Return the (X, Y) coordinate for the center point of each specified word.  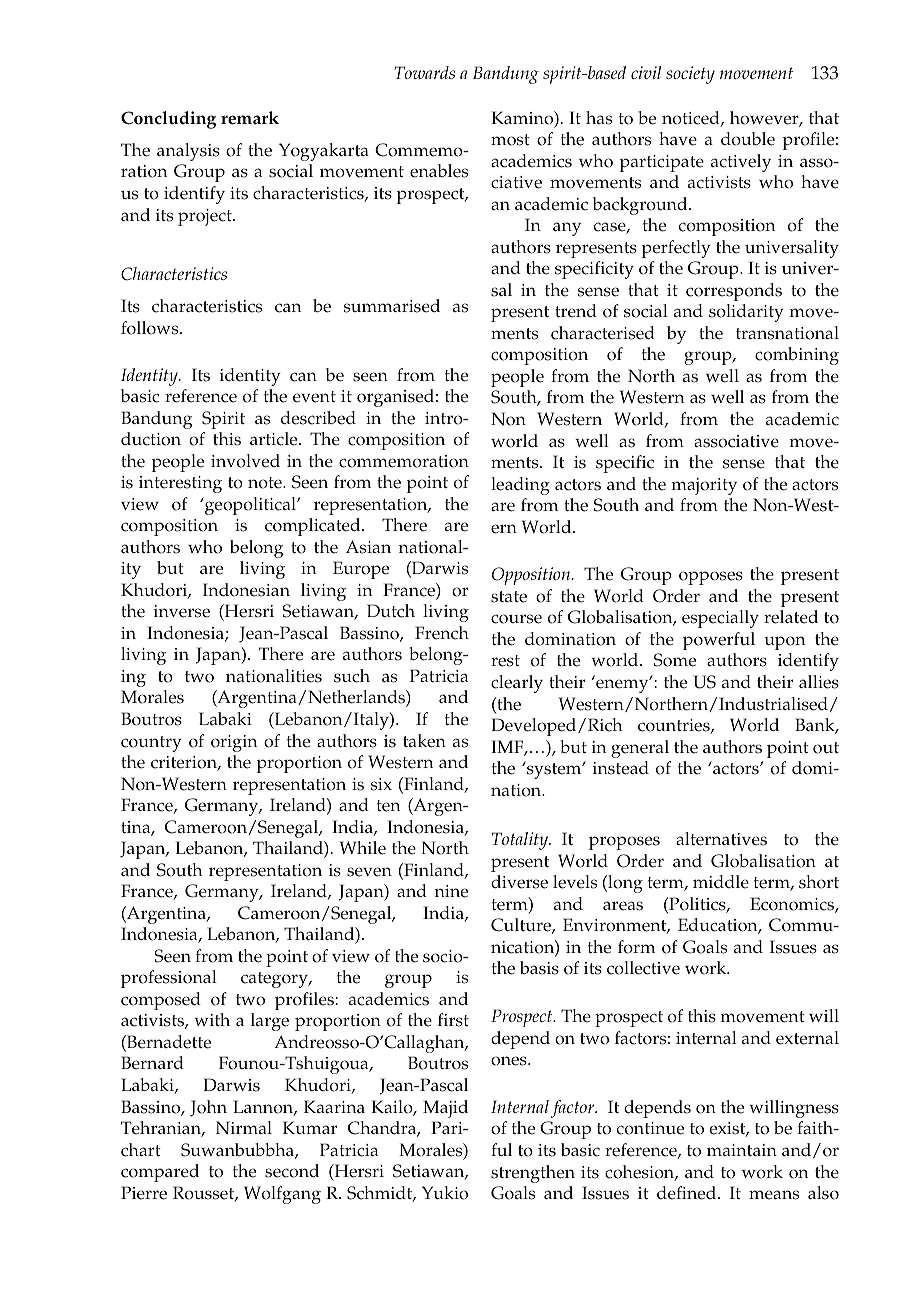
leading (520, 486)
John (208, 1108)
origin (234, 743)
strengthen (533, 1174)
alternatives (721, 839)
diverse (519, 882)
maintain (742, 1150)
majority (704, 486)
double (748, 139)
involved (245, 461)
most (510, 140)
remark (250, 118)
